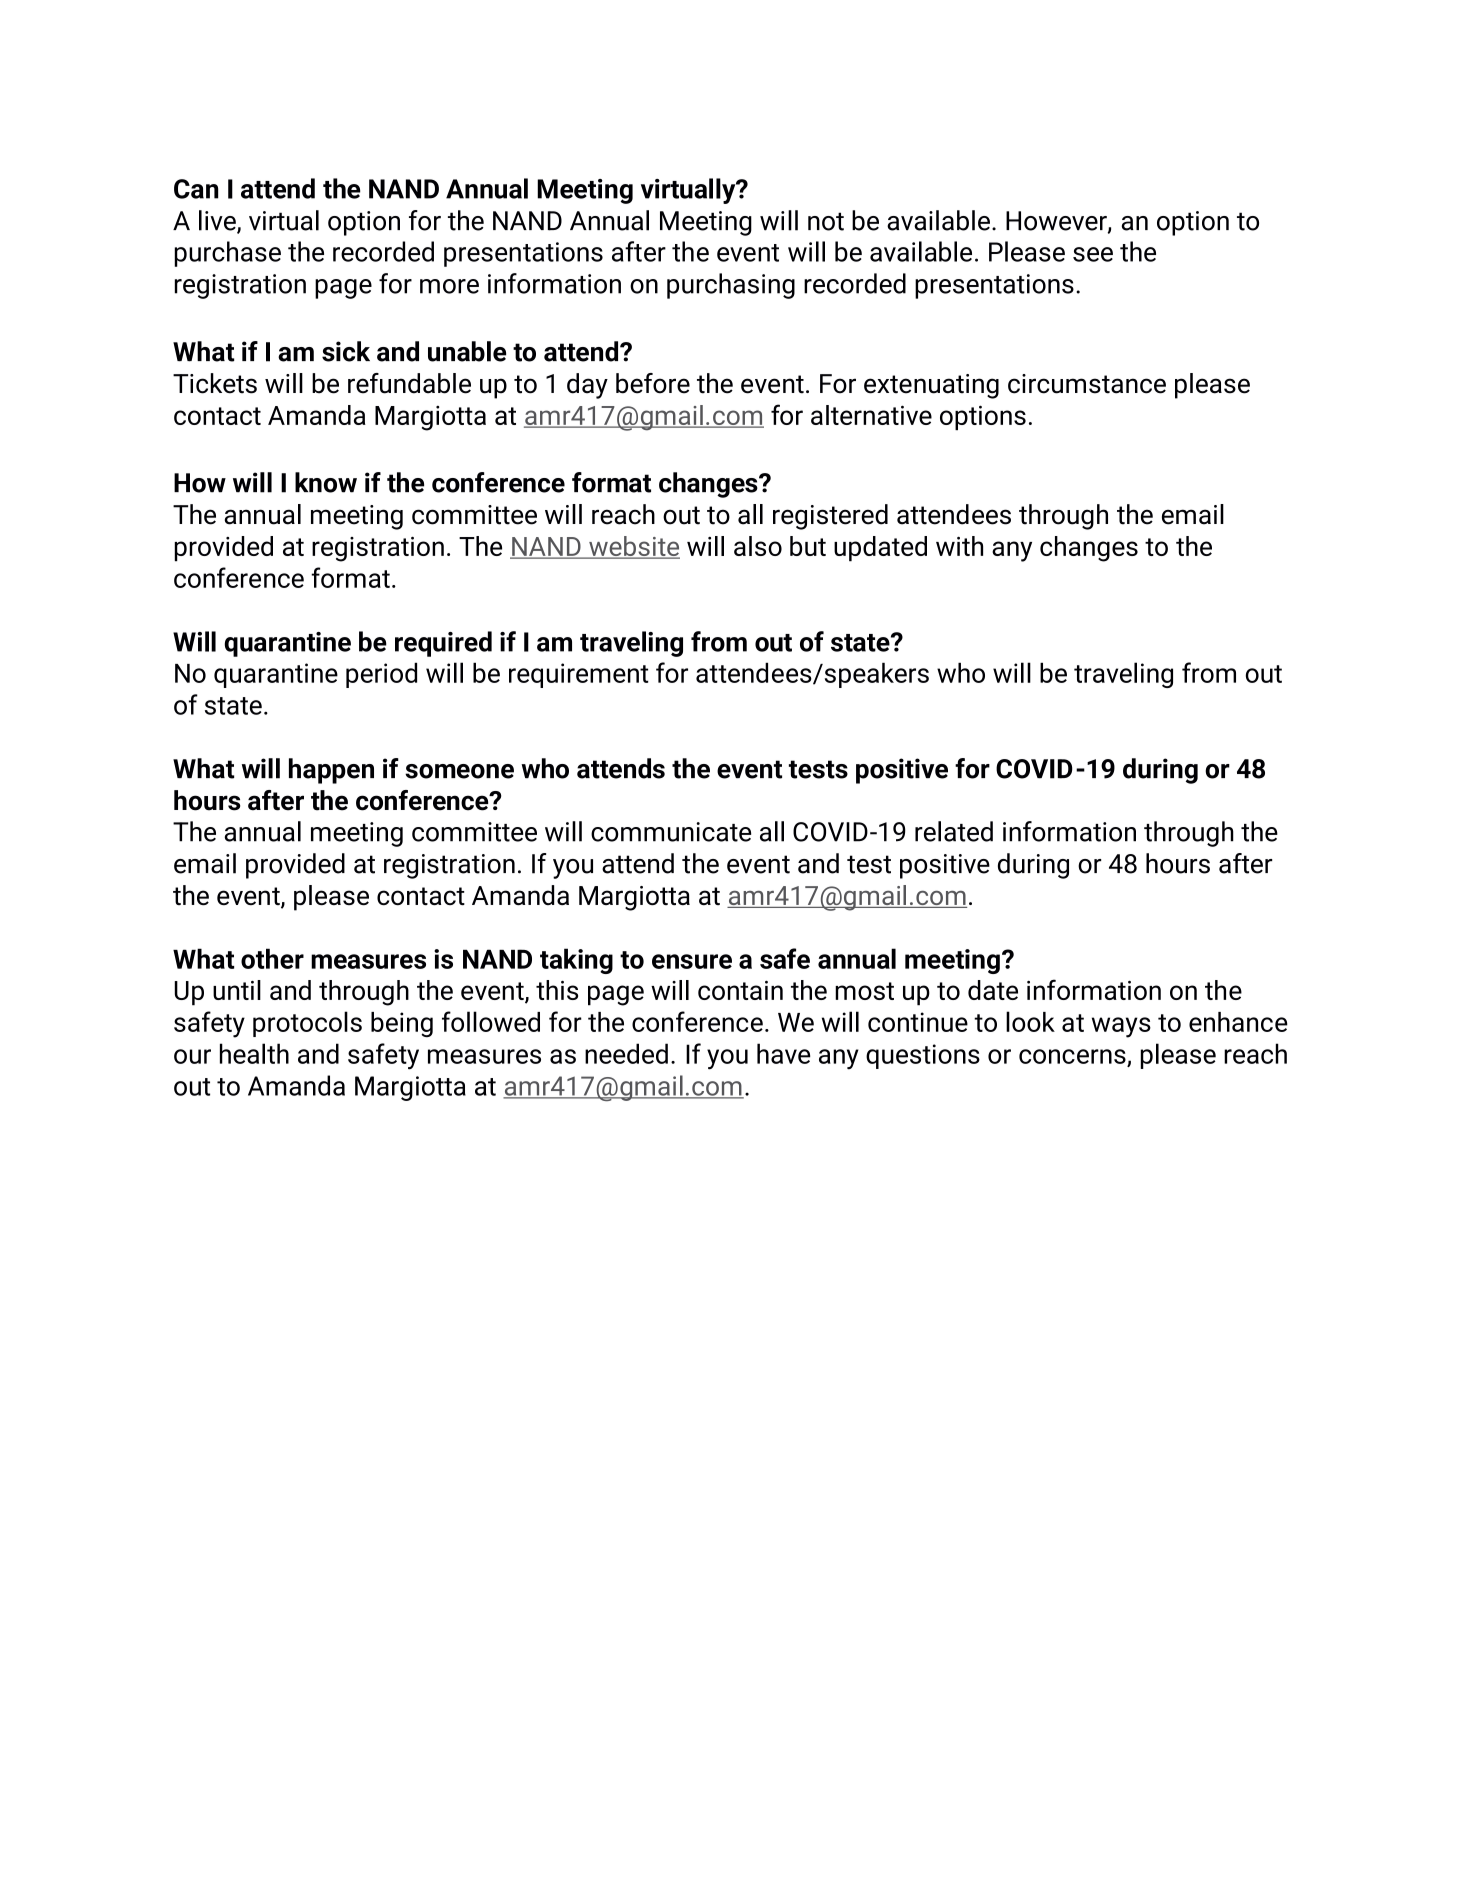  Describe the element at coordinates (1093, 254) in the screenshot. I see `see` at that location.
